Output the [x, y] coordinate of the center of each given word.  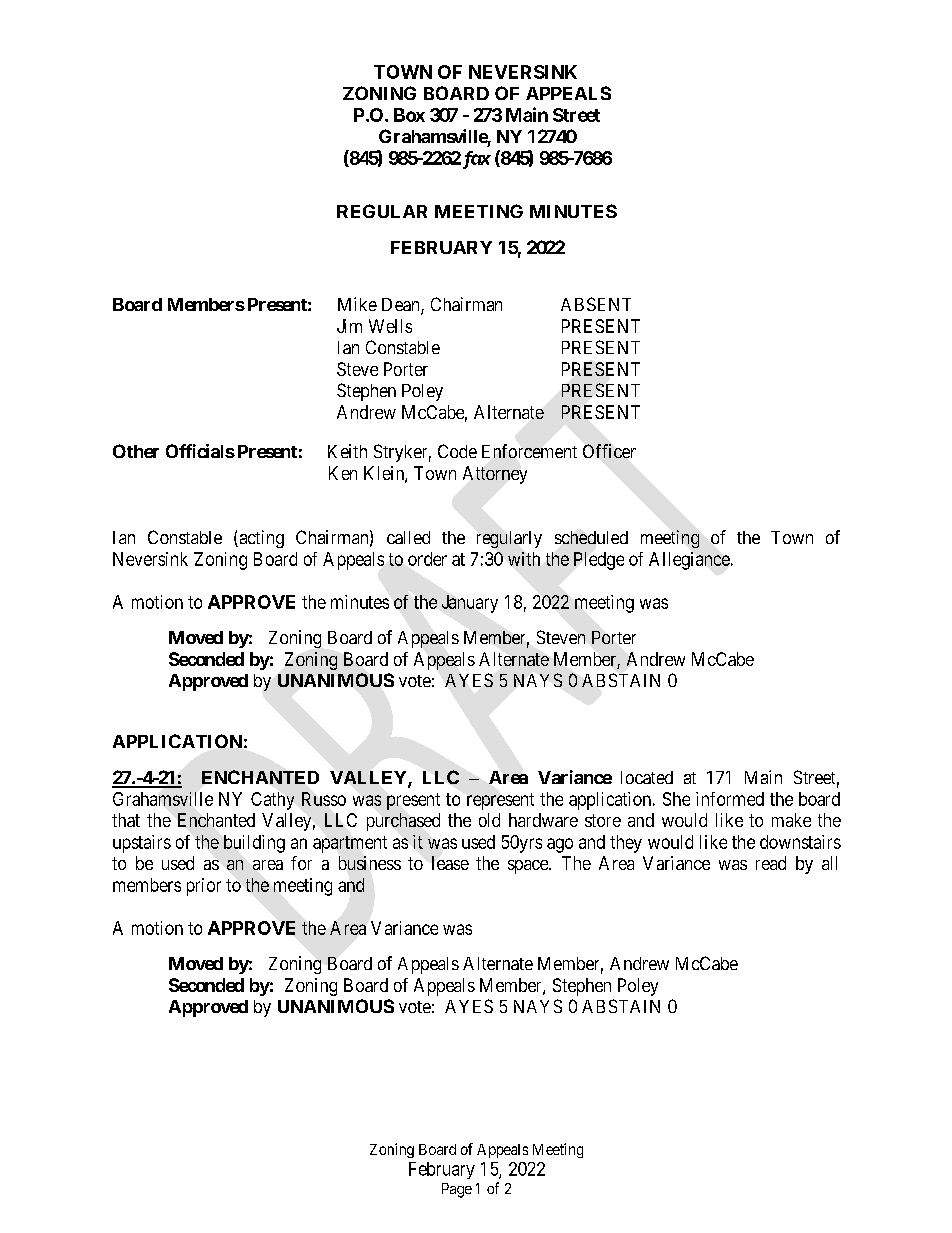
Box [409, 115]
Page [457, 1190]
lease [450, 863]
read [771, 863]
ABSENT [596, 304]
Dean [402, 306]
